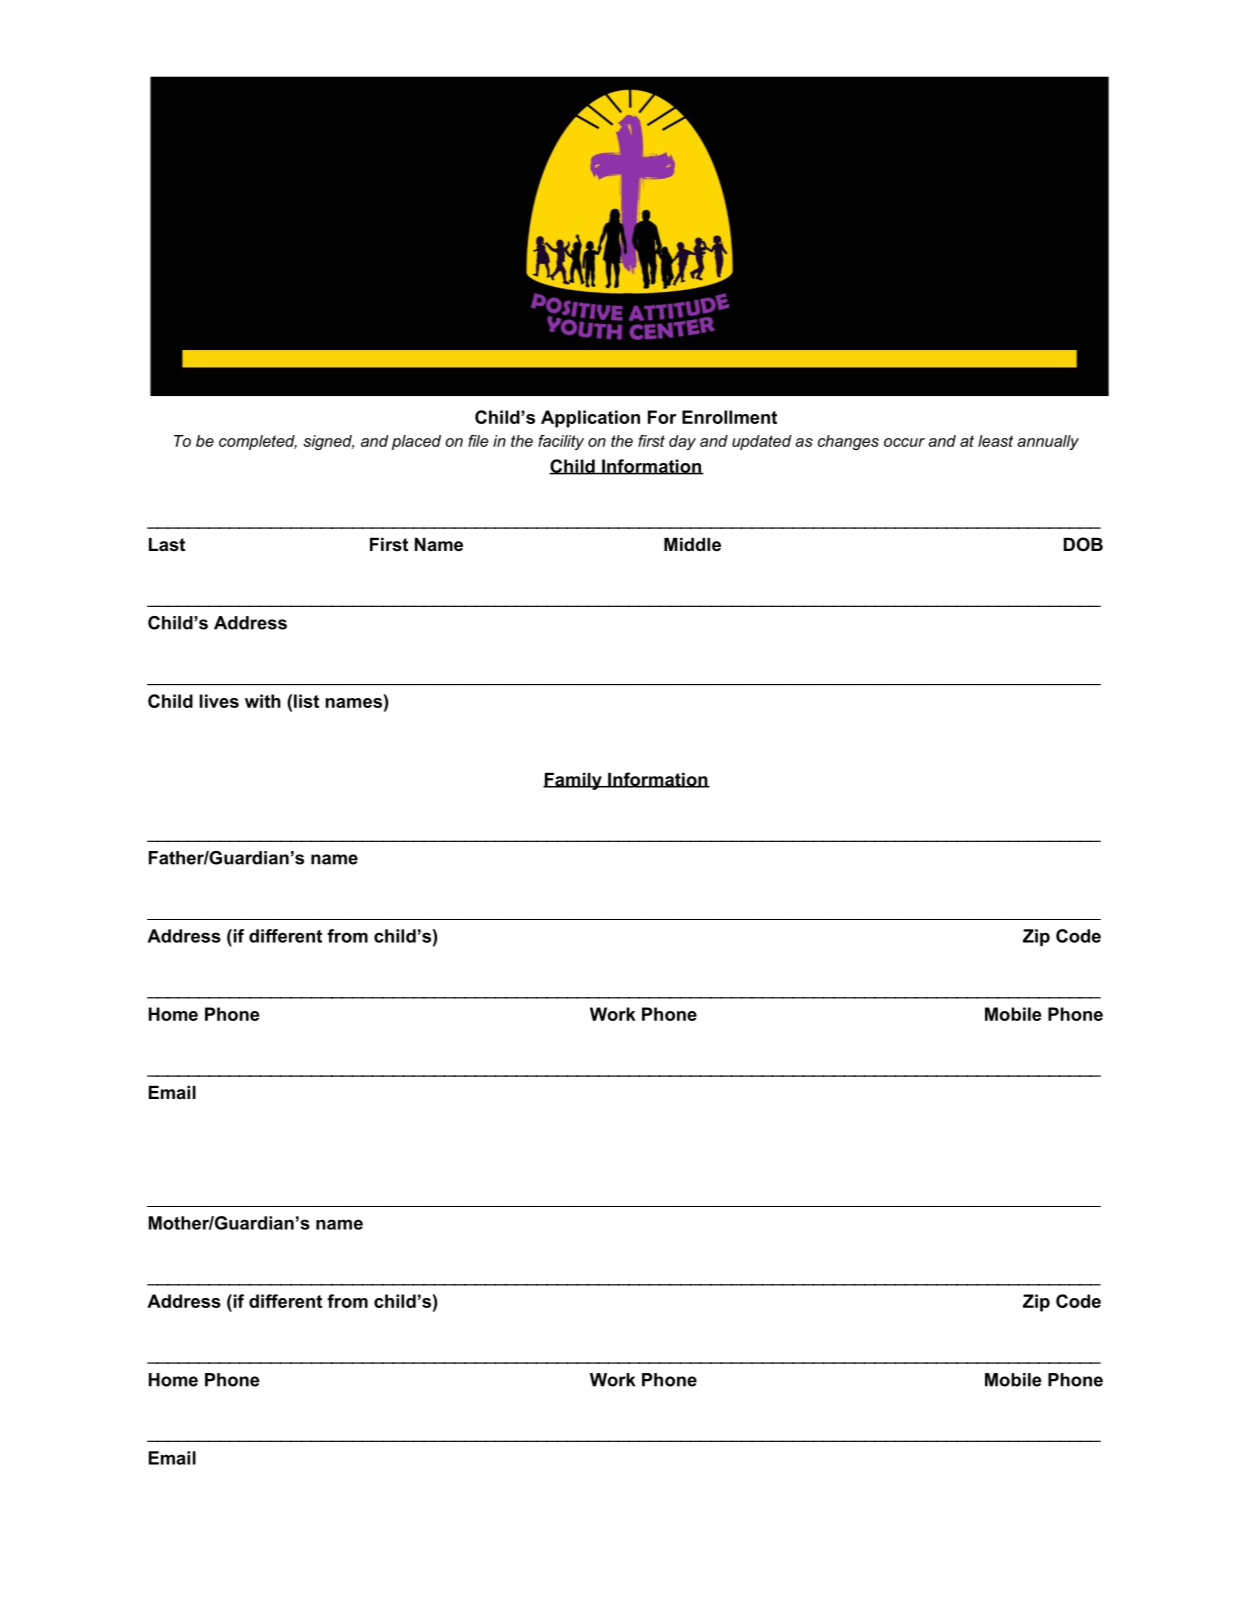 The image size is (1253, 1621). Describe the element at coordinates (904, 442) in the image. I see `occur` at that location.
